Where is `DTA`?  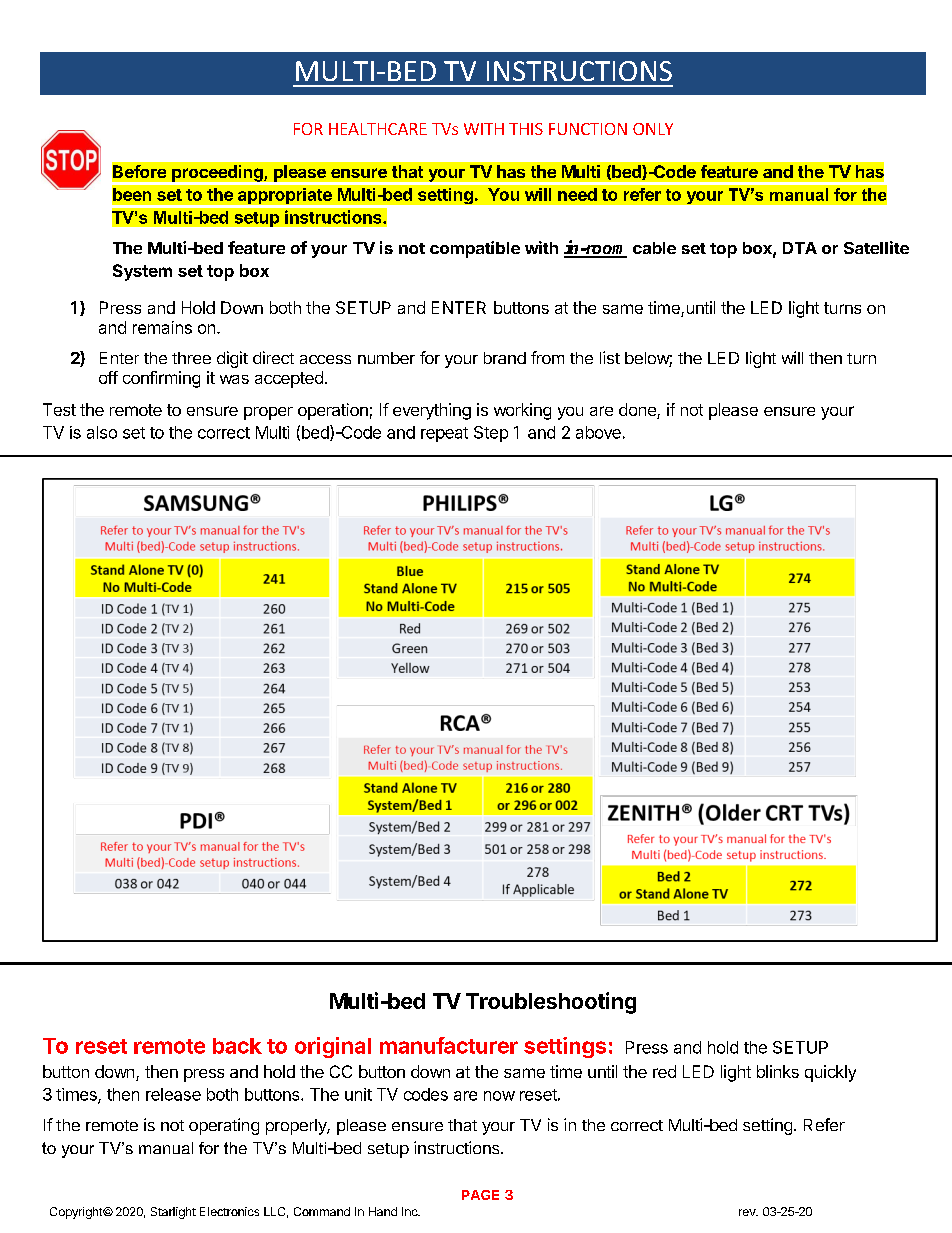
DTA is located at coordinates (800, 248).
